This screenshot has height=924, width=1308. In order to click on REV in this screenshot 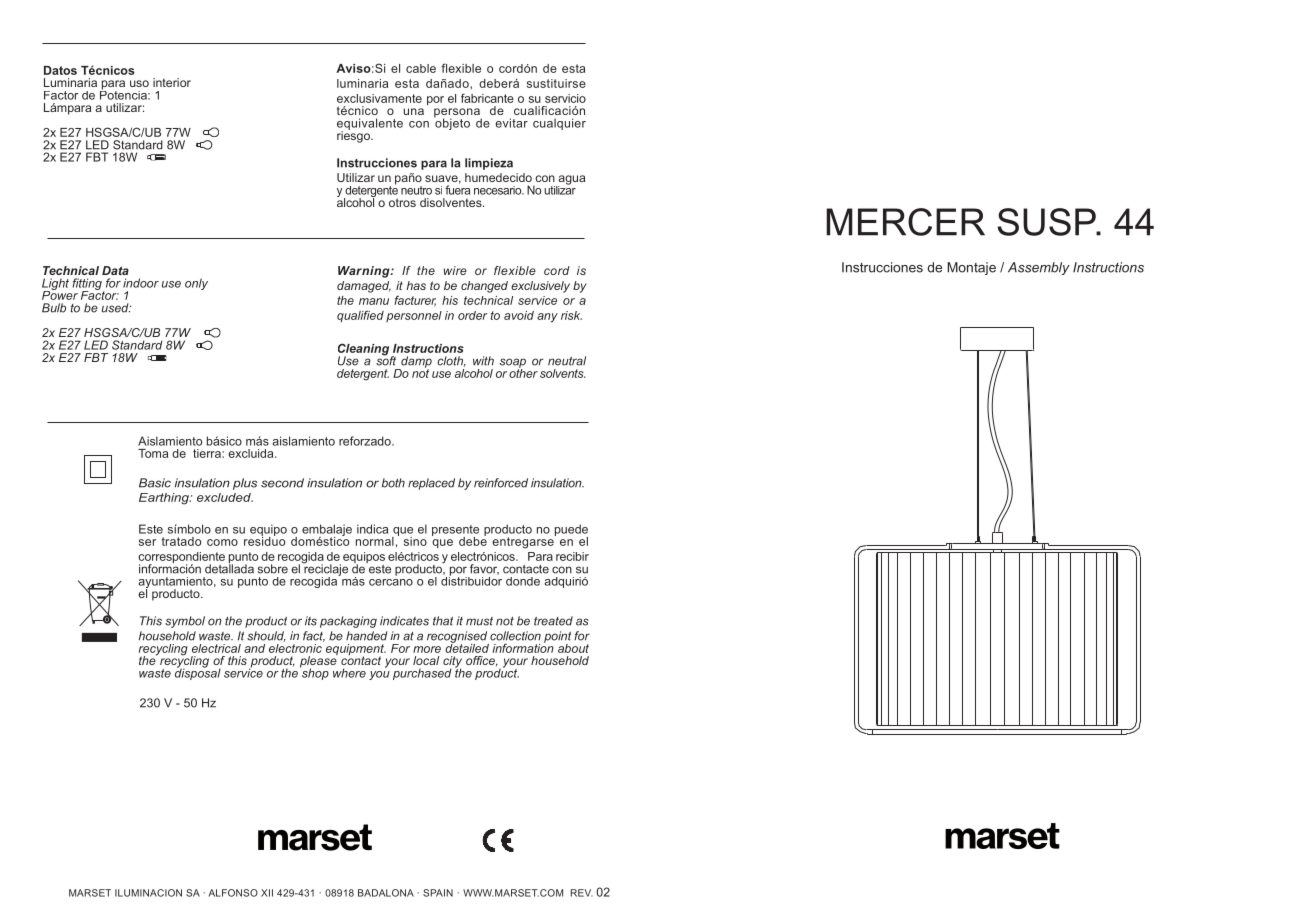, I will do `click(582, 893)`.
